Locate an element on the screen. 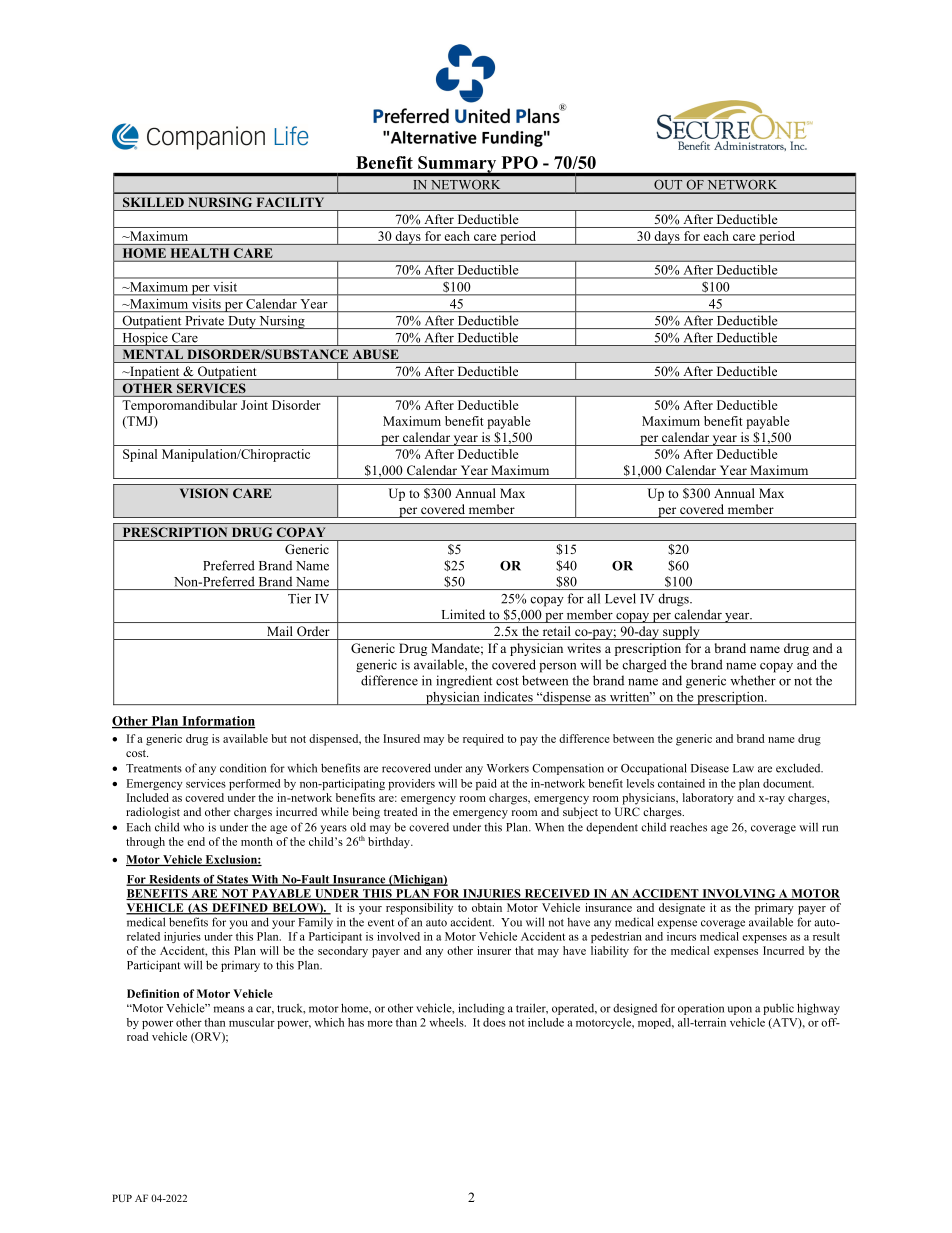 Image resolution: width=952 pixels, height=1233 pixels. ingredient is located at coordinates (464, 682).
